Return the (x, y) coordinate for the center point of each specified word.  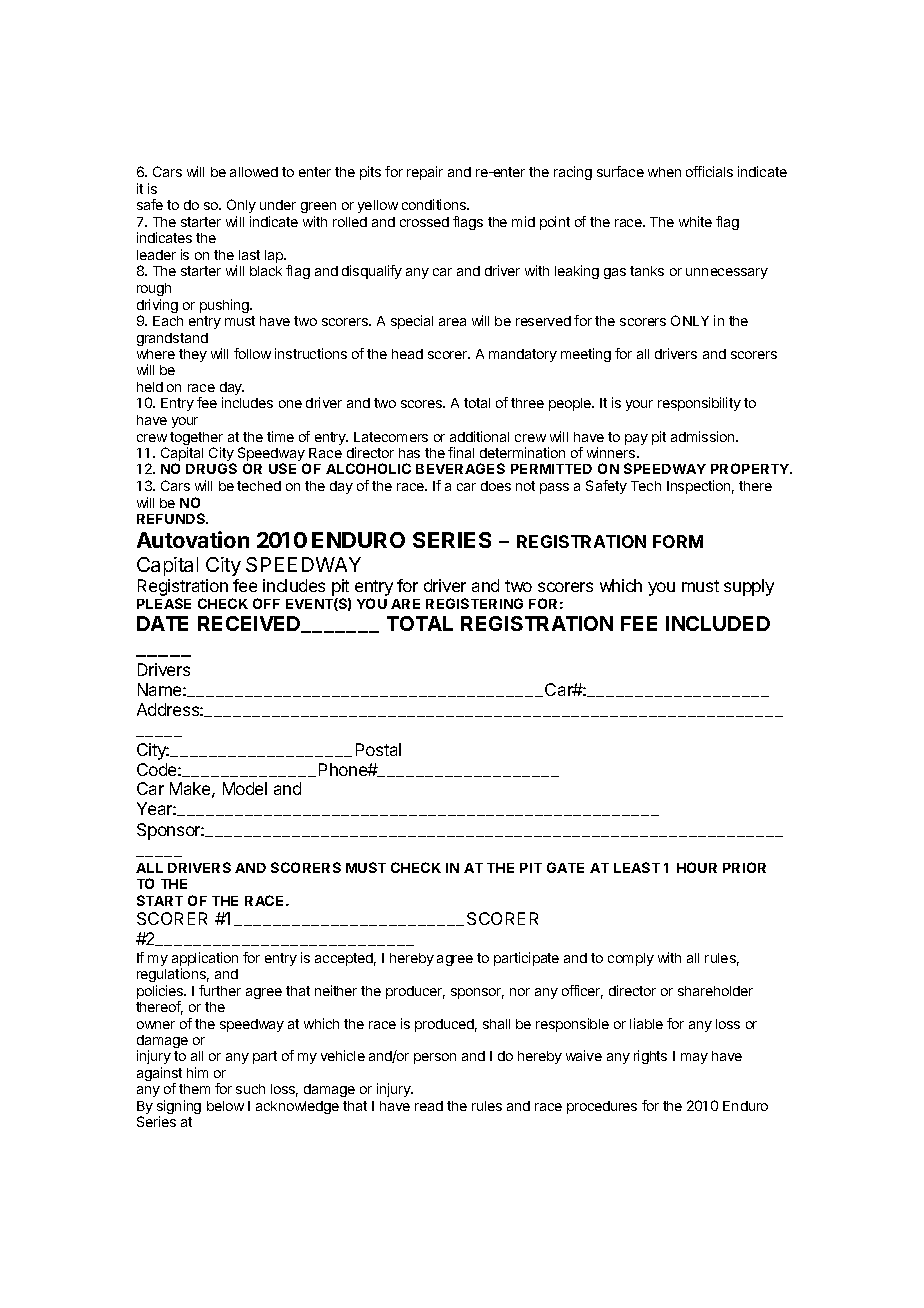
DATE (162, 623)
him (197, 1072)
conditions (435, 204)
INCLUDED (718, 623)
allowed (254, 172)
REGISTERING (474, 603)
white (695, 221)
